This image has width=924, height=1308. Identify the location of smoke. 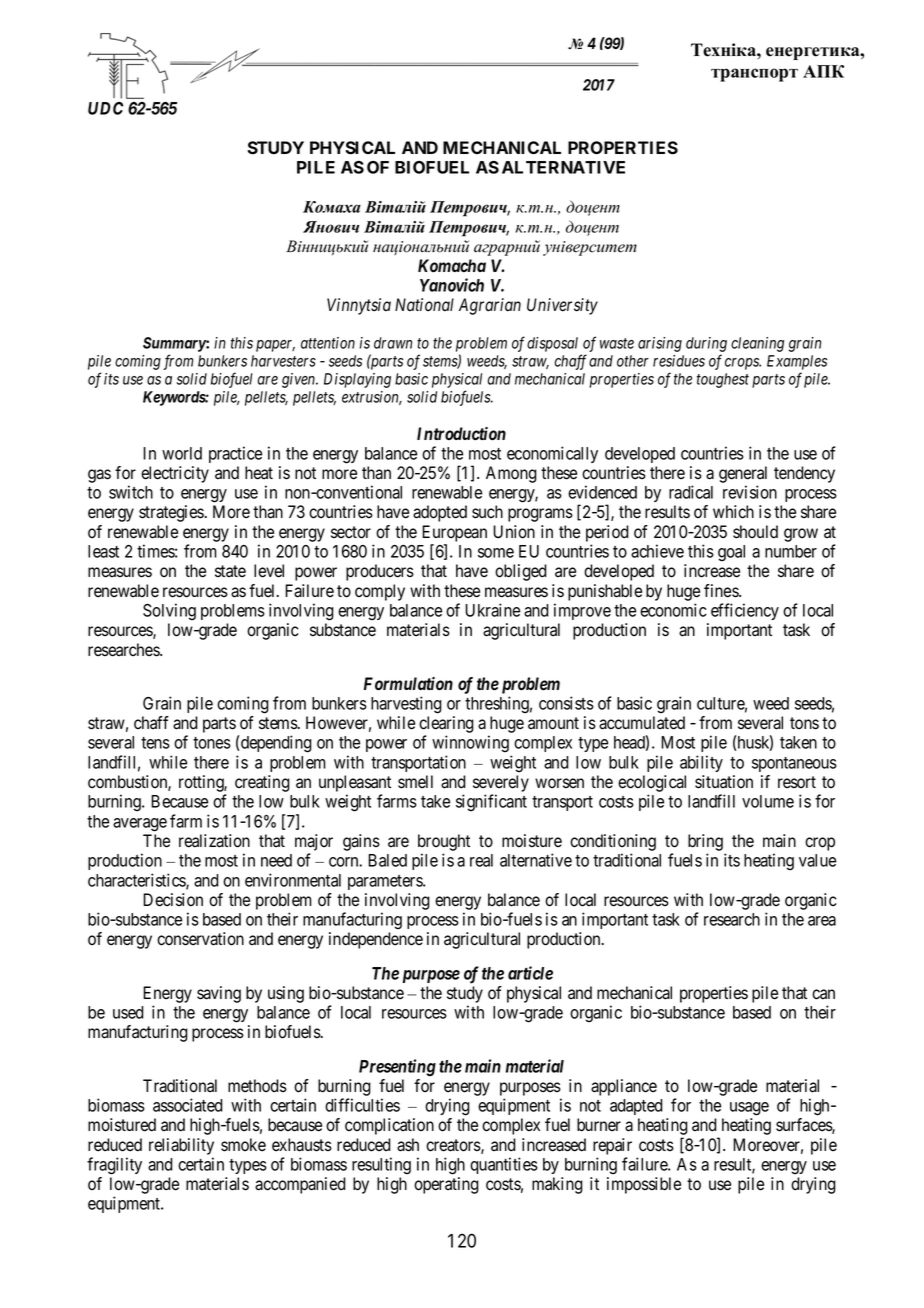
(243, 1145).
